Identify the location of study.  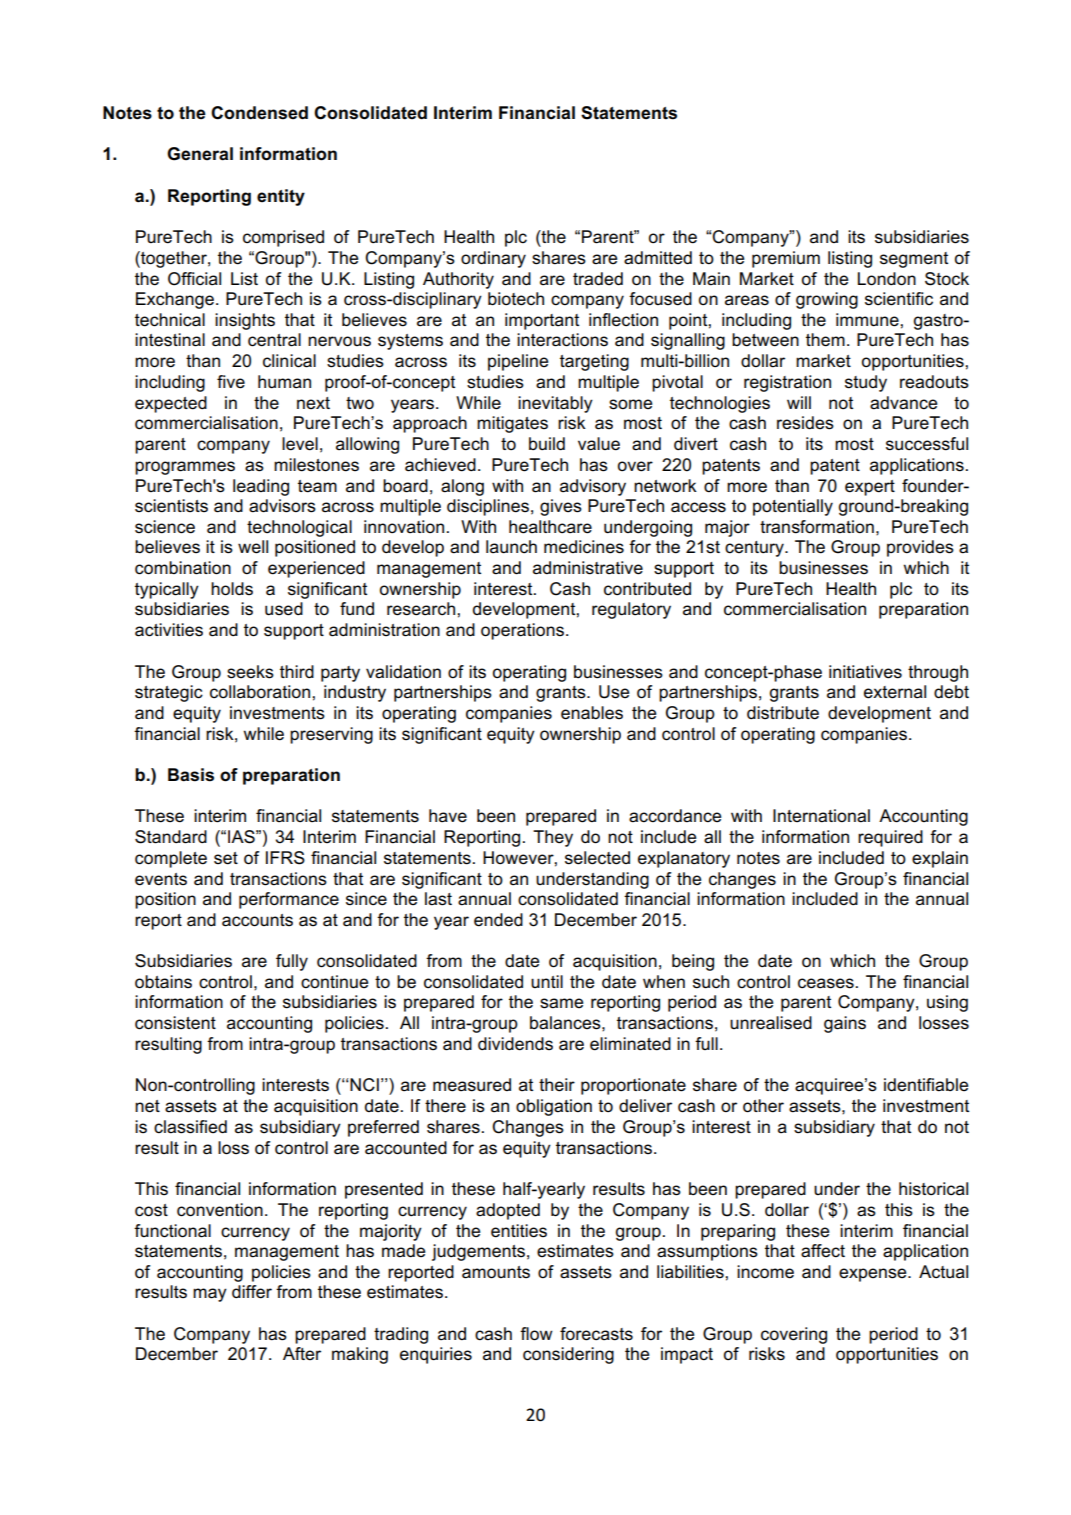
(866, 383).
